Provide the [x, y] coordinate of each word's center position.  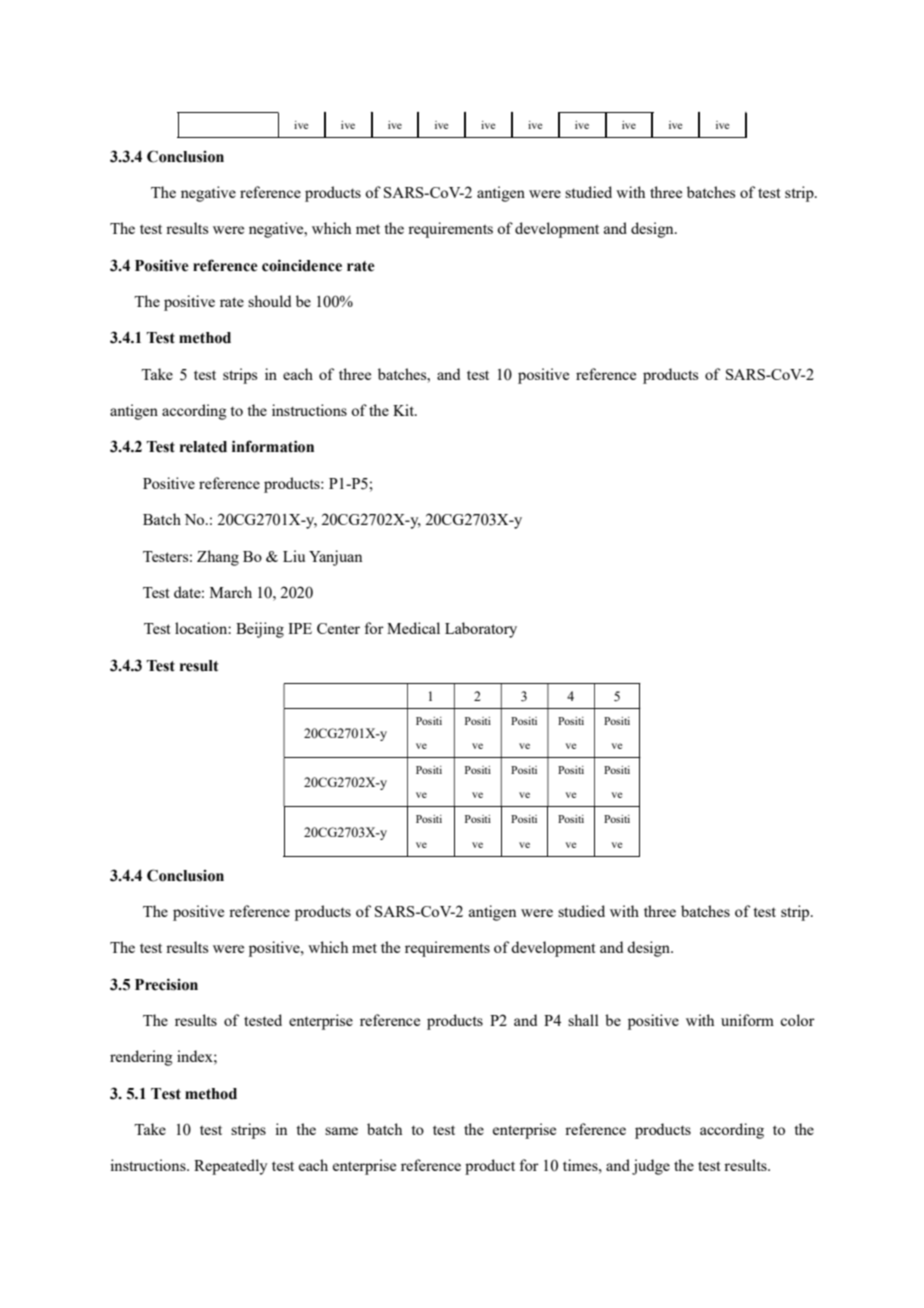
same [341, 1131]
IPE [300, 628]
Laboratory [481, 630]
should [269, 301]
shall [583, 1020]
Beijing [260, 630]
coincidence [302, 265]
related [203, 447]
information [273, 446]
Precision [166, 984]
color [797, 1020]
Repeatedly [231, 1167]
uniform [747, 1020]
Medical [413, 628]
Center [338, 628]
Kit [404, 410]
